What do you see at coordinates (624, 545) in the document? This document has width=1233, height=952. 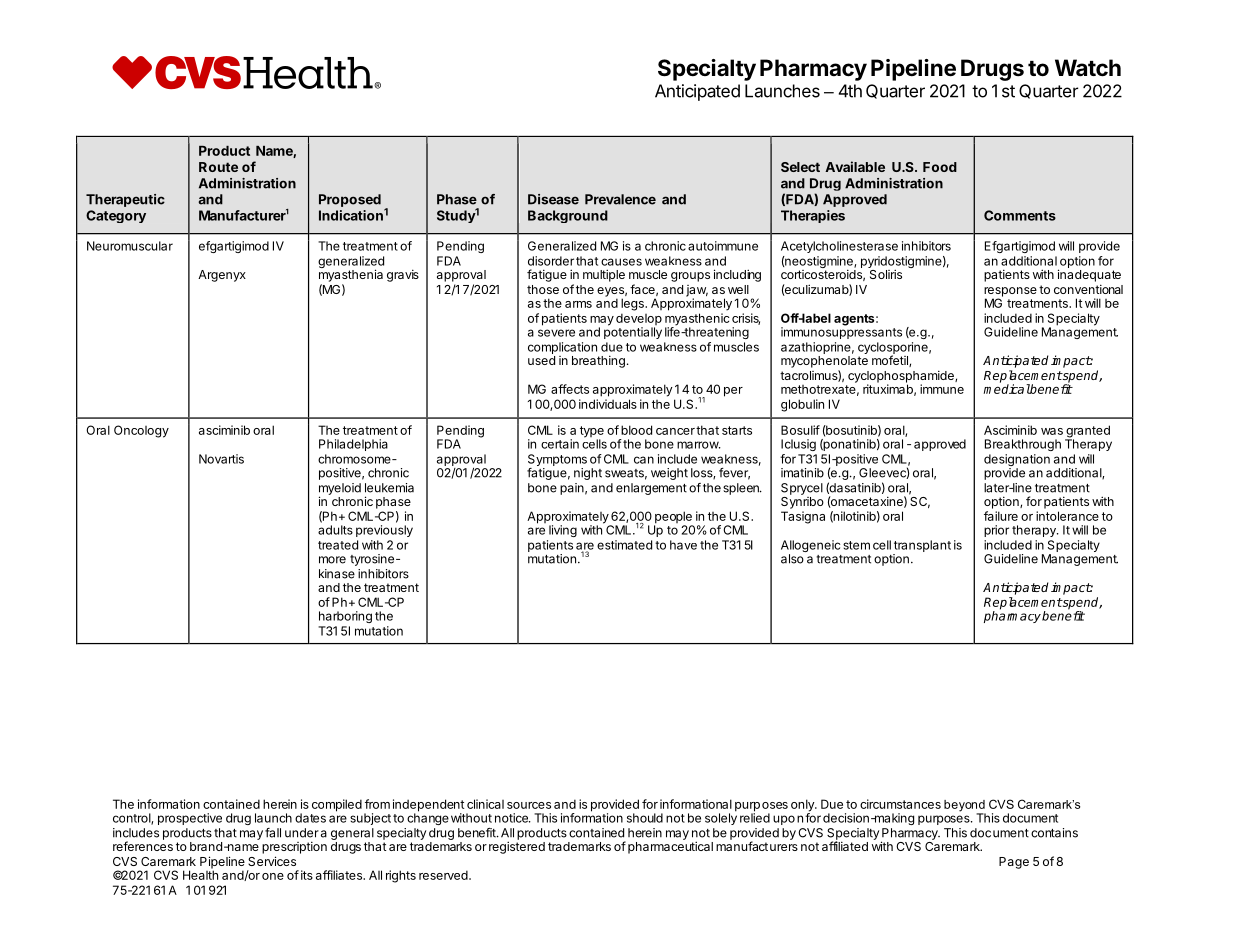 I see `estimated` at bounding box center [624, 545].
